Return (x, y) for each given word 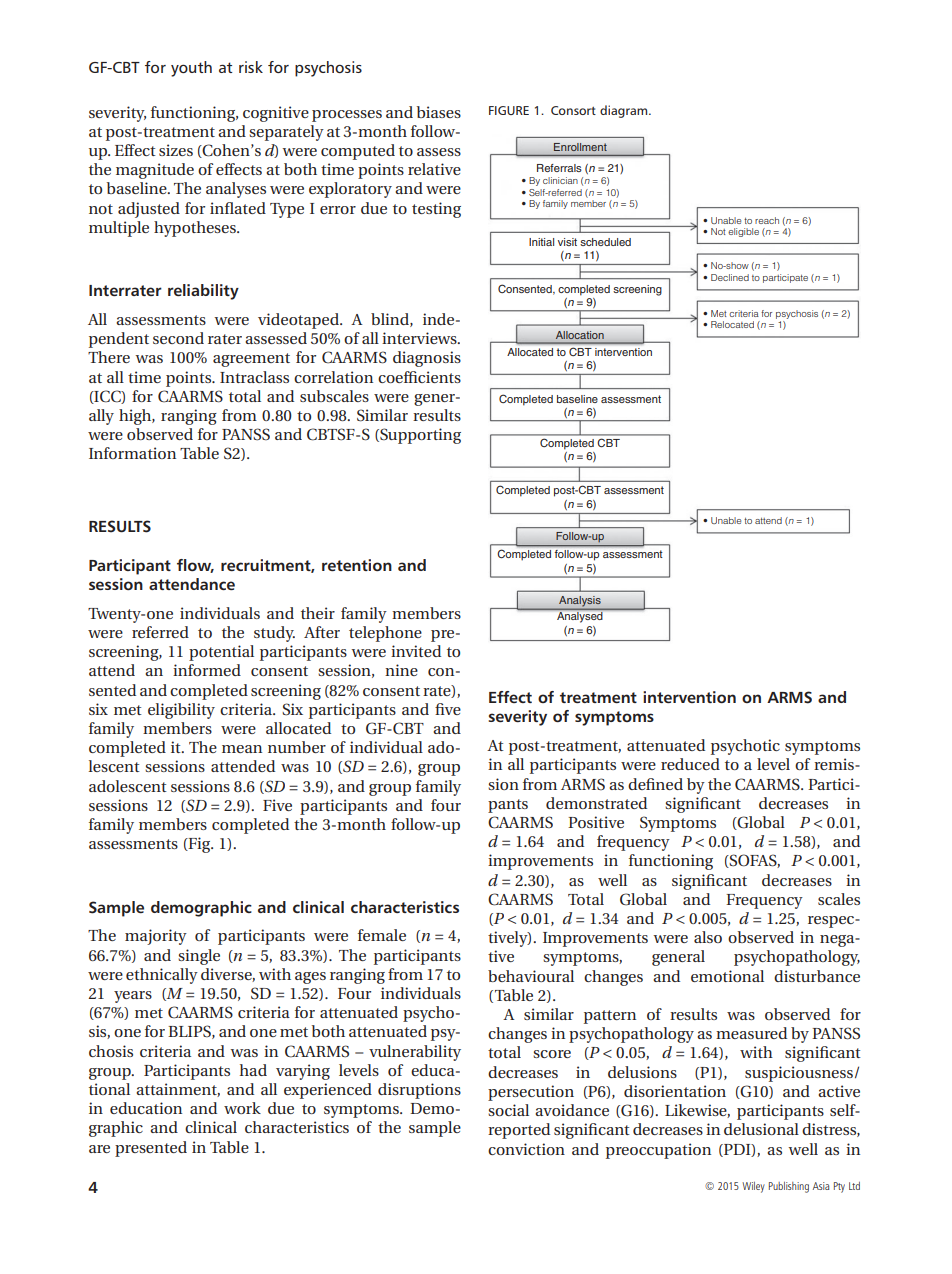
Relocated (732, 324)
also (708, 937)
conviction (526, 1149)
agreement (251, 360)
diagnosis (427, 359)
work (242, 1108)
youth (191, 69)
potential (221, 653)
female (382, 935)
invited (416, 651)
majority (156, 937)
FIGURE (509, 110)
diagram (625, 111)
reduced (690, 764)
